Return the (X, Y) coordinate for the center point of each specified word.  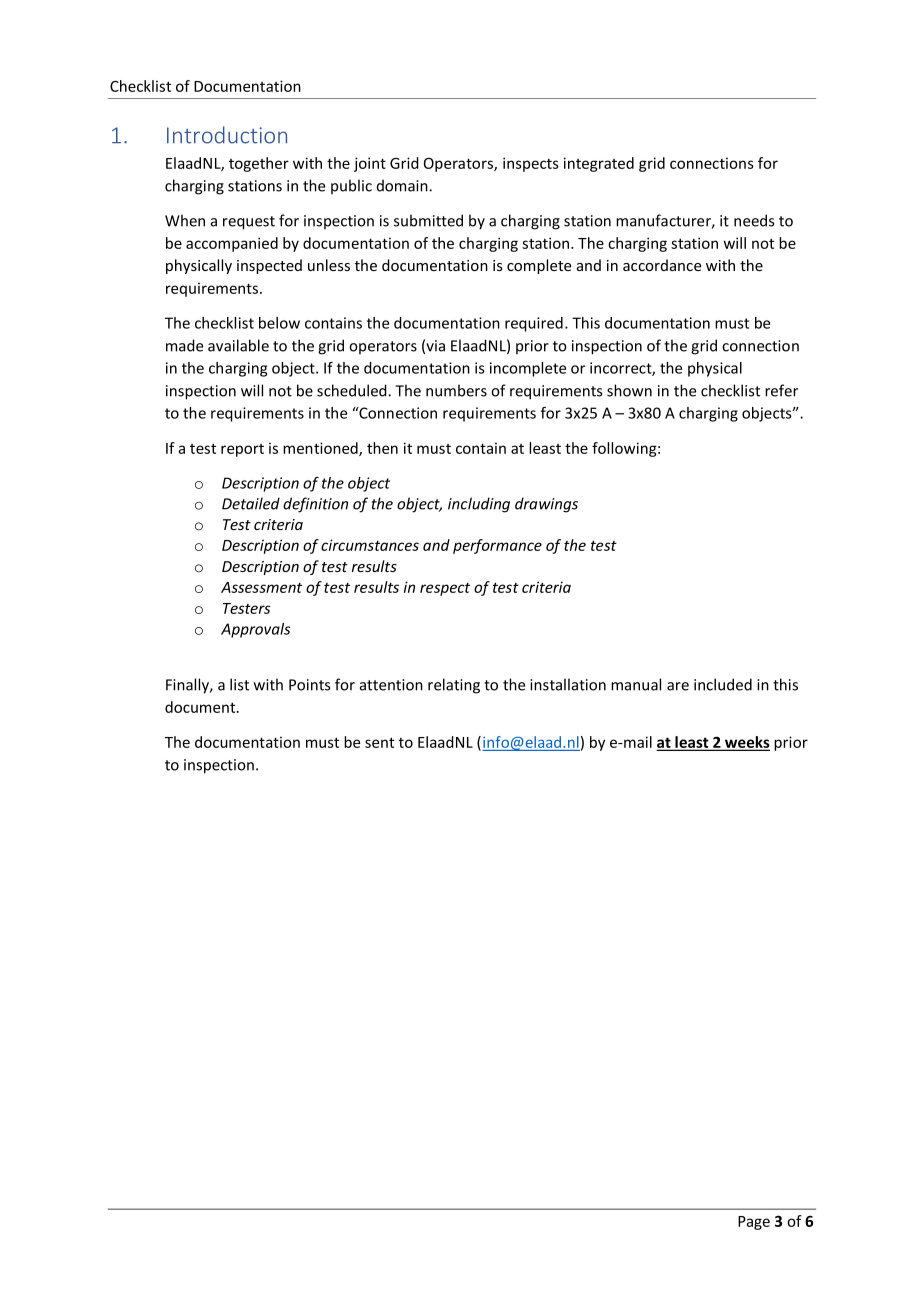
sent (379, 742)
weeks (746, 743)
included (723, 684)
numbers (456, 390)
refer (781, 390)
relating (454, 686)
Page (754, 1223)
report (242, 450)
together (259, 164)
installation (568, 684)
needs (754, 220)
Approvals (255, 630)
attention (391, 685)
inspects (531, 164)
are (678, 686)
